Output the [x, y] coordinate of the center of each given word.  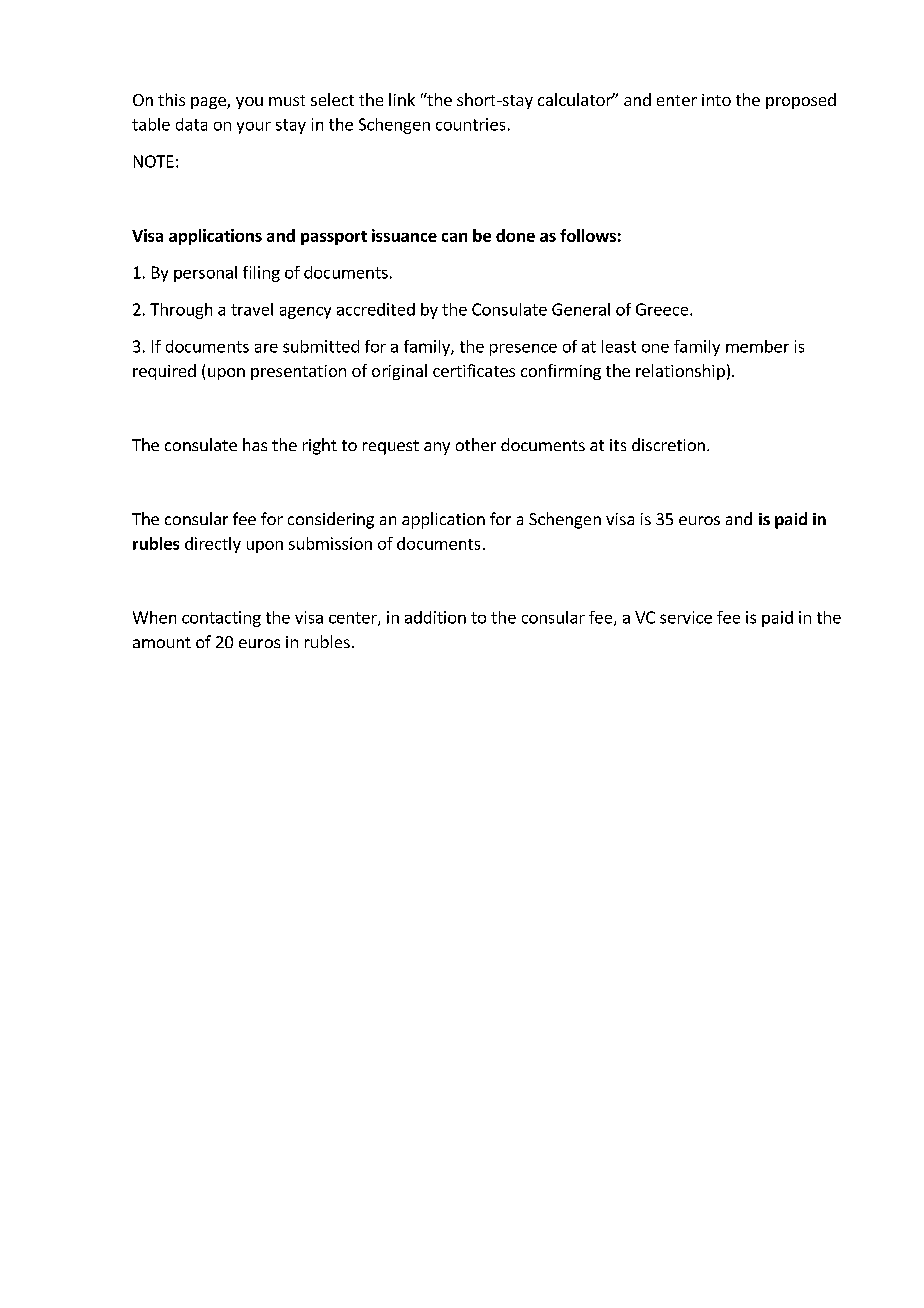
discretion [668, 444]
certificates [474, 370]
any [437, 448]
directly [213, 545]
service [686, 617]
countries [470, 124]
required [164, 372]
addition [435, 617]
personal [205, 274]
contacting [221, 619]
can [454, 237]
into [716, 100]
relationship [680, 372]
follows [588, 235]
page [209, 103]
